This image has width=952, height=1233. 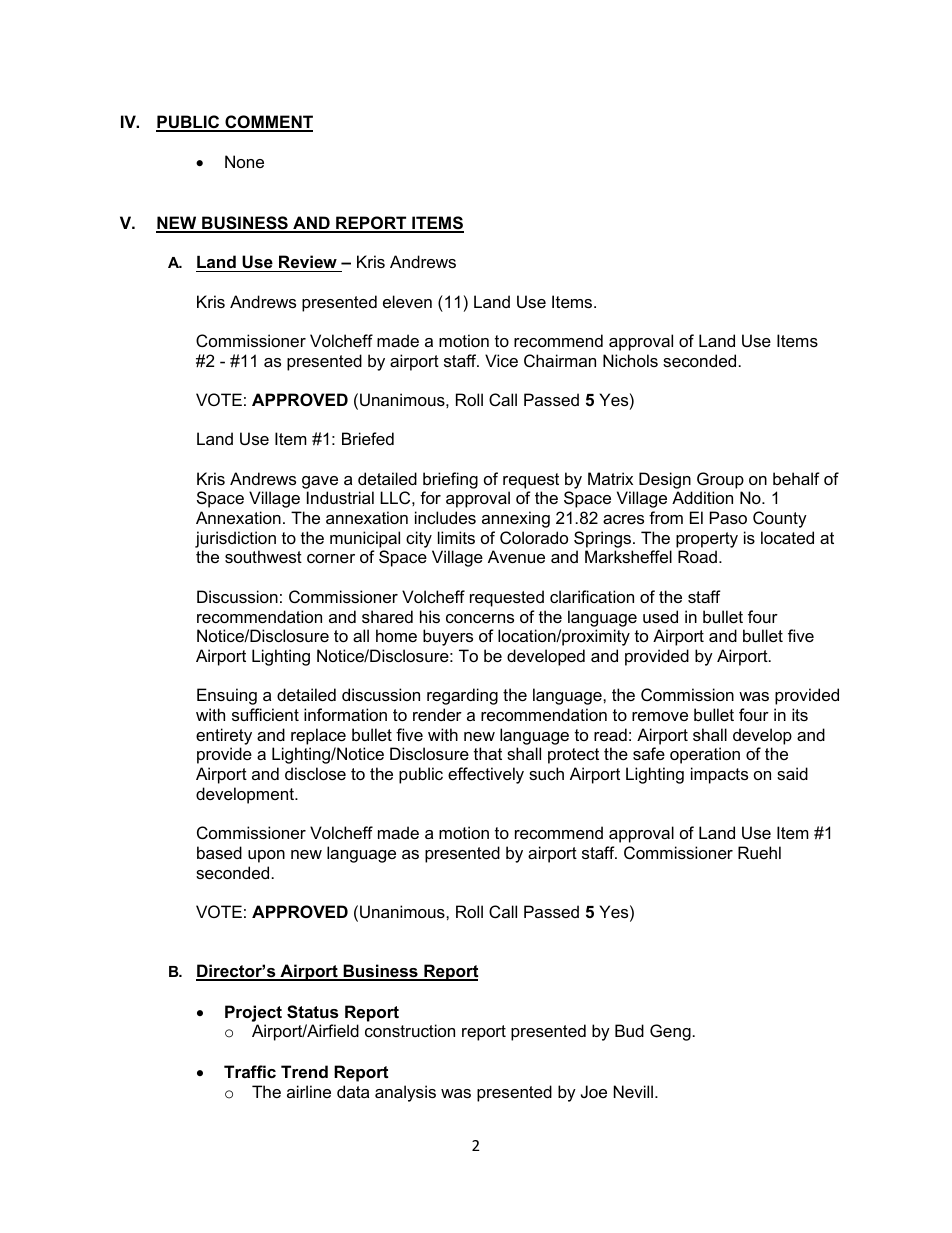 I want to click on briefing, so click(x=450, y=480).
